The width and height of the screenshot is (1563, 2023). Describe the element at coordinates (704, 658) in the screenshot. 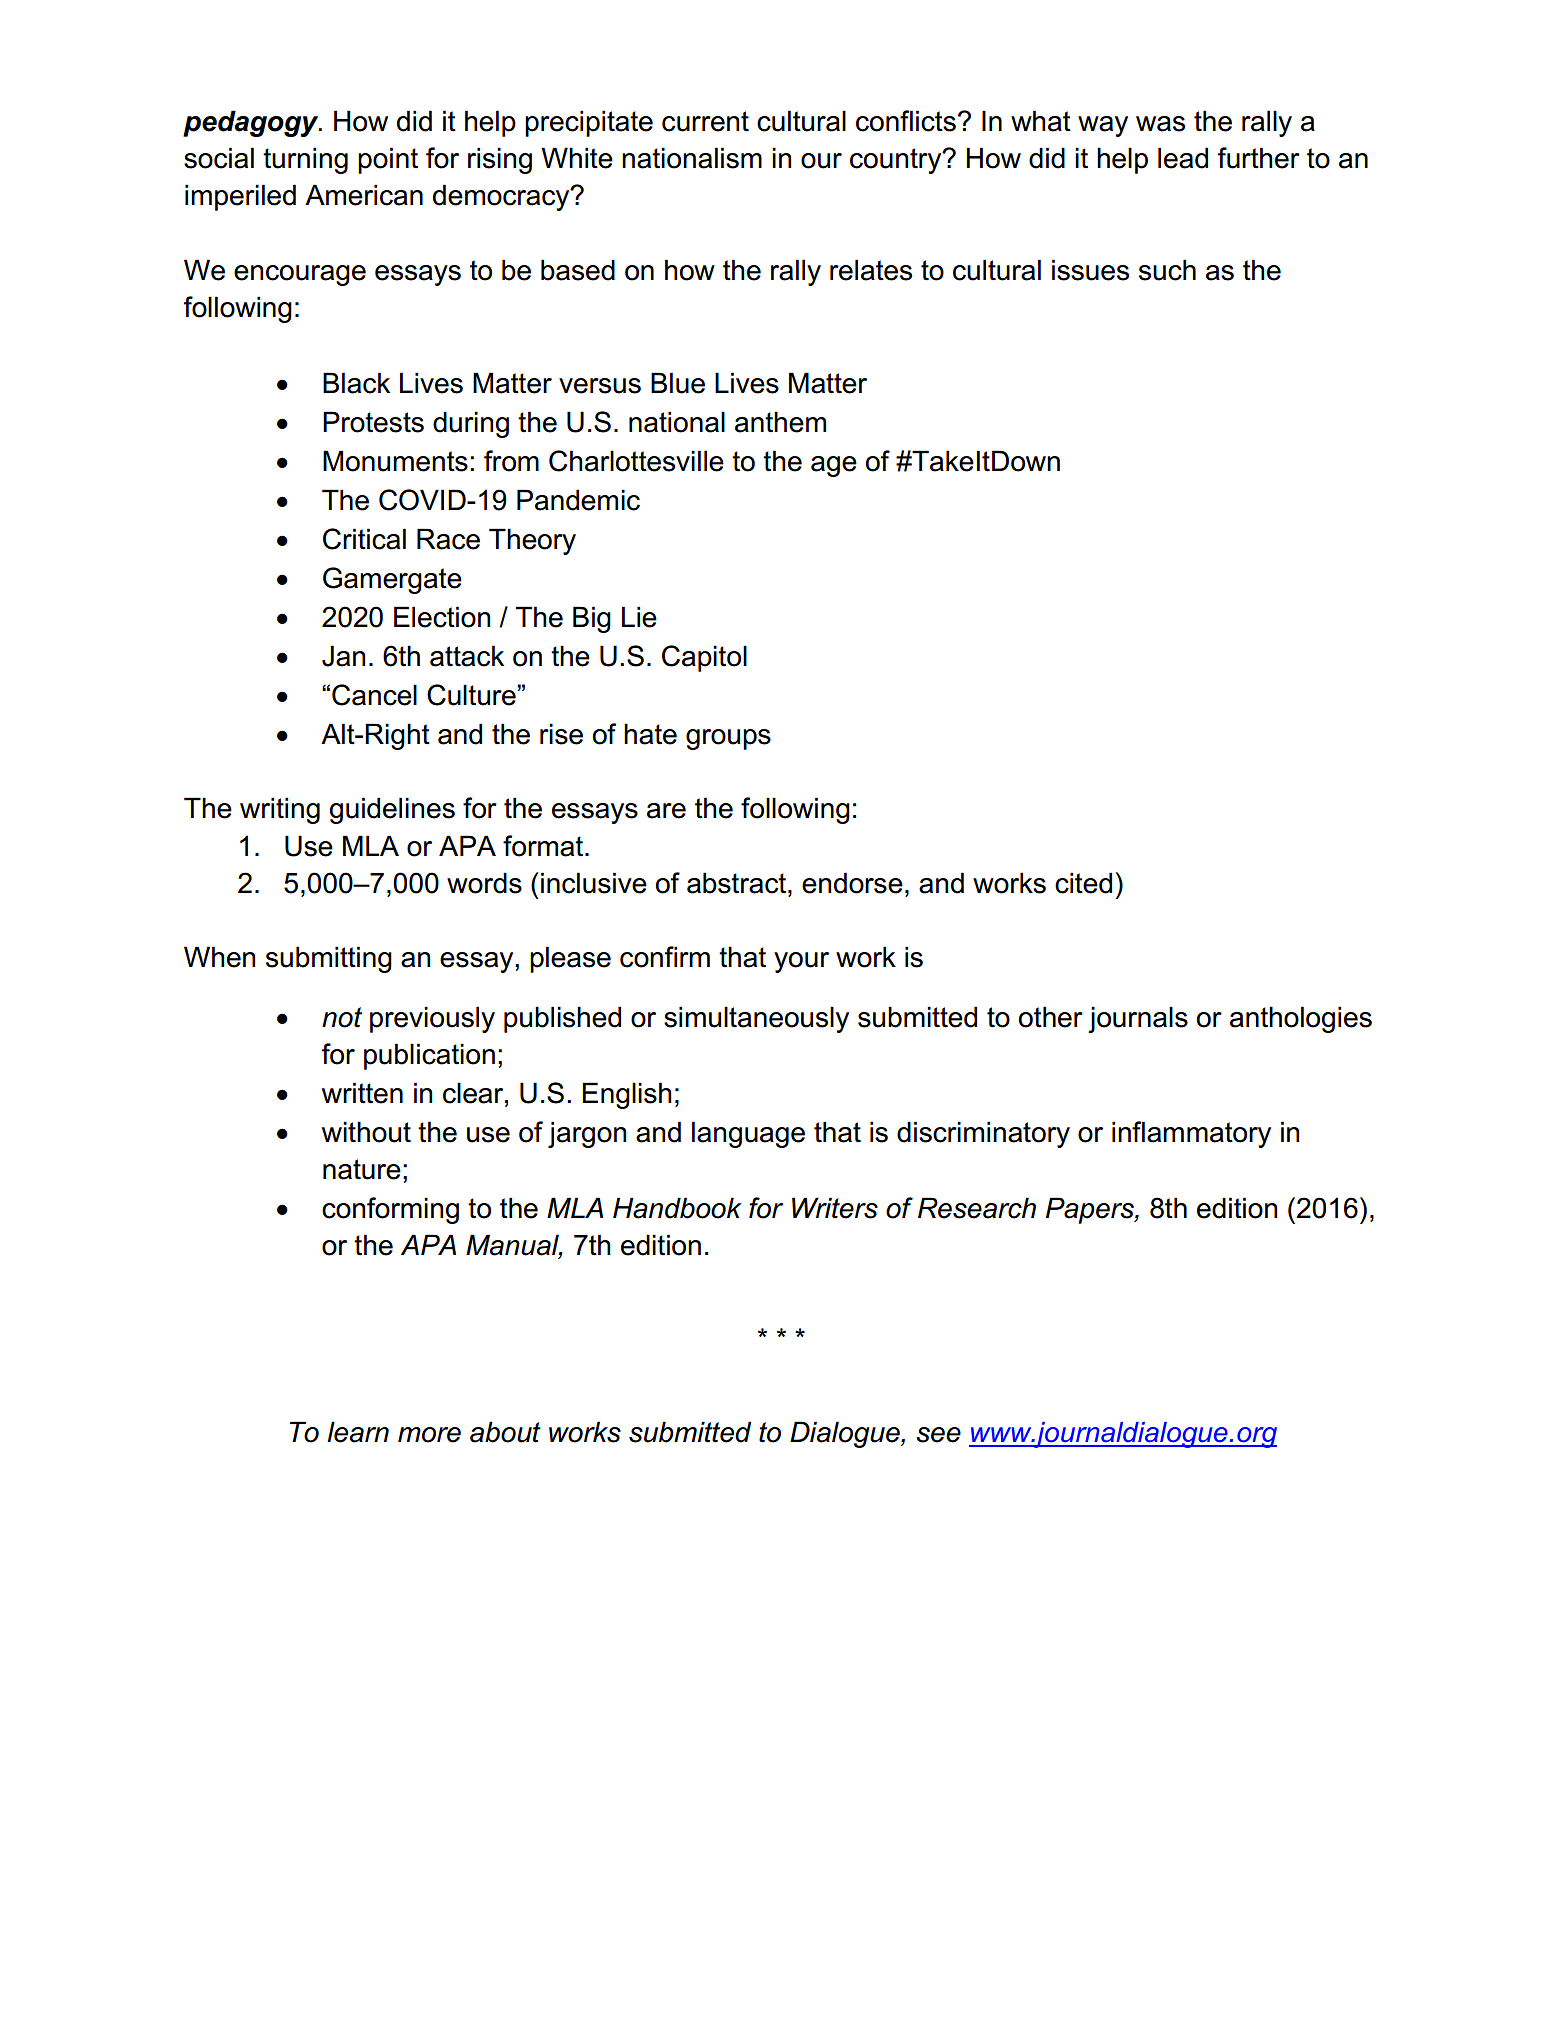

I see `Capitol` at that location.
